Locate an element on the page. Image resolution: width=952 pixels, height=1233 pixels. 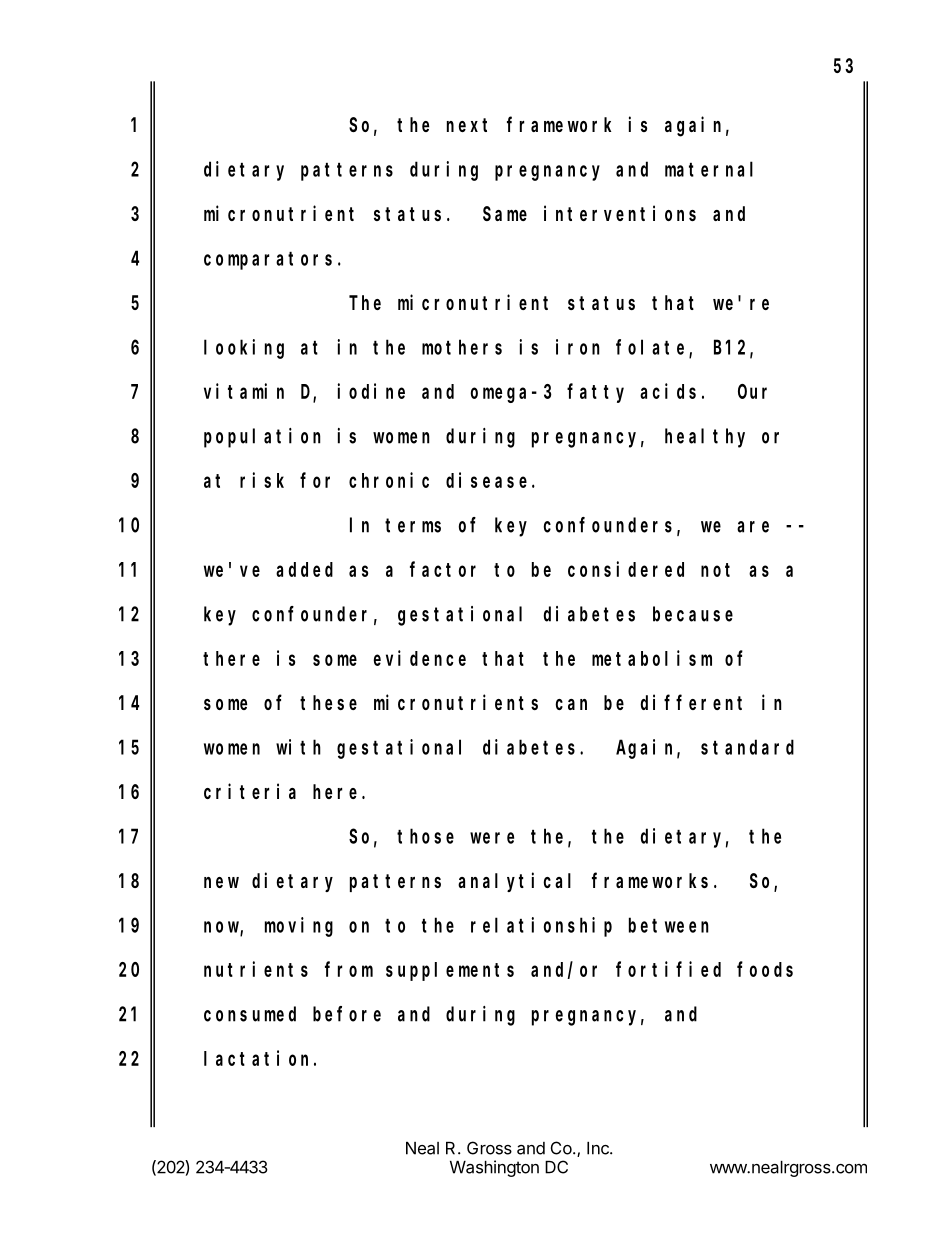
from is located at coordinates (349, 969).
